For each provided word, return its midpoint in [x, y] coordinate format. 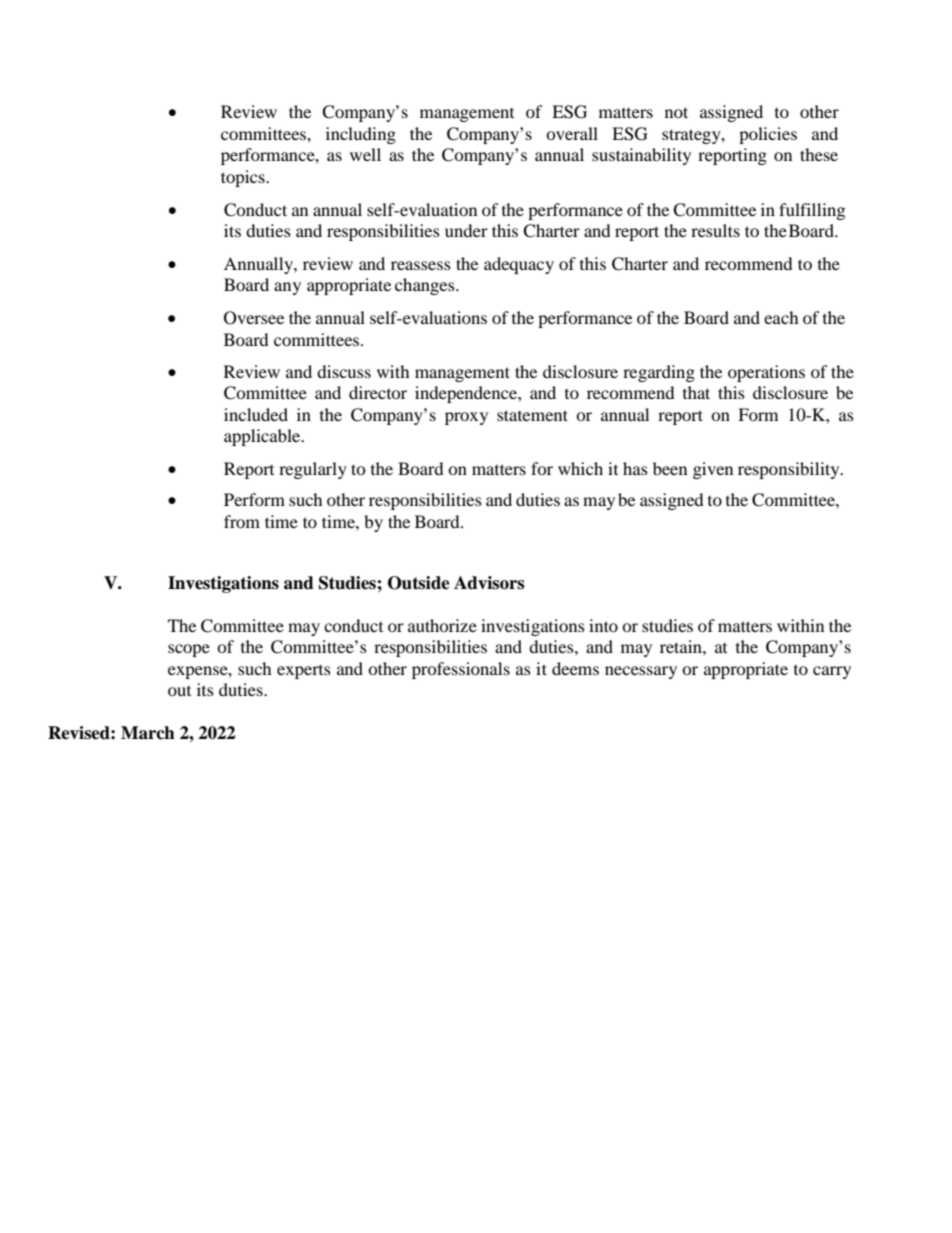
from [242, 521]
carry [832, 672]
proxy [466, 418]
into [603, 625]
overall [572, 133]
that [696, 392]
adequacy [519, 265]
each [781, 317]
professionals [461, 670]
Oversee [254, 318]
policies [768, 135]
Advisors [489, 583]
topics [244, 178]
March [148, 733]
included [256, 414]
